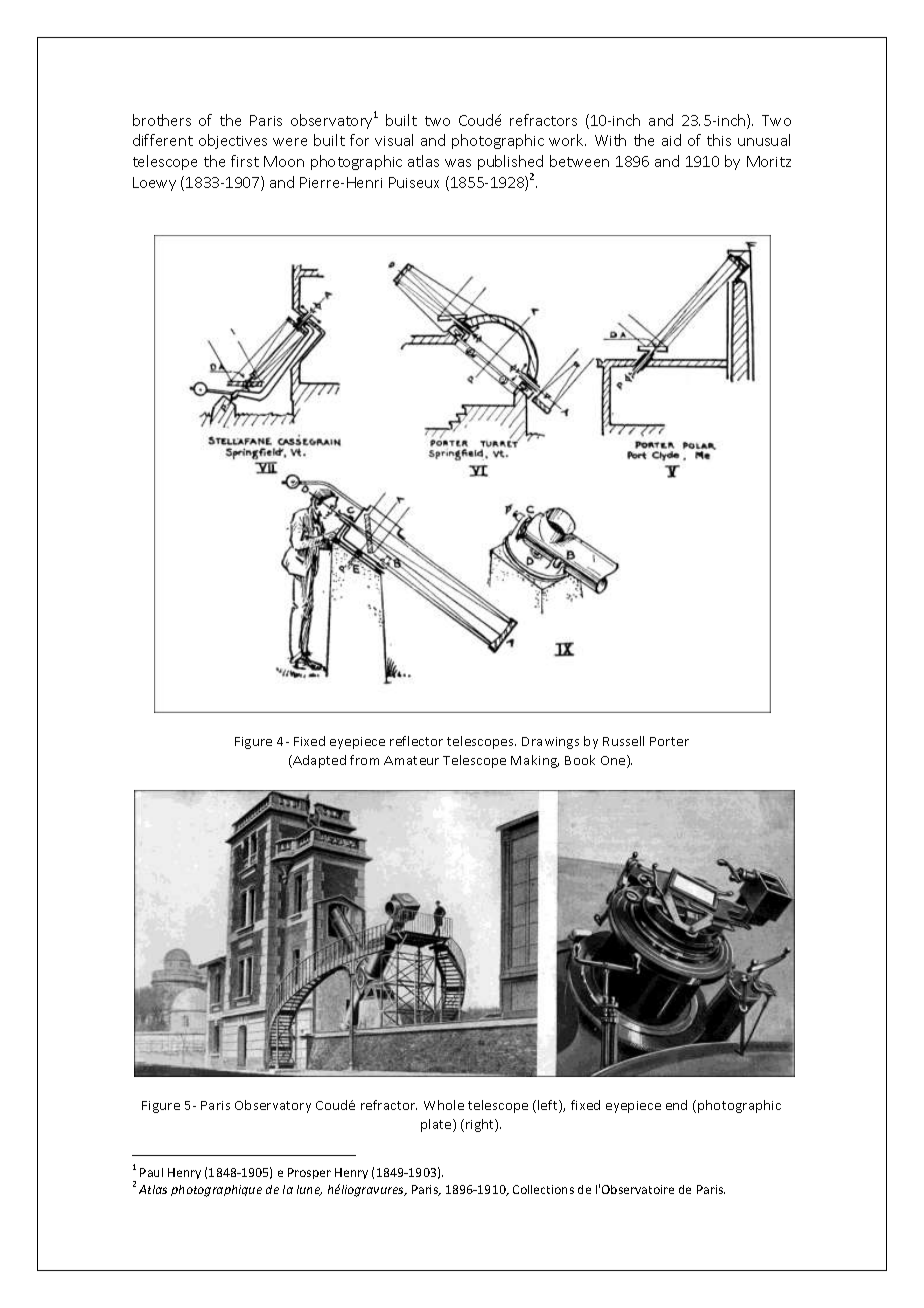  What do you see at coordinates (669, 741) in the screenshot?
I see `Porter` at bounding box center [669, 741].
